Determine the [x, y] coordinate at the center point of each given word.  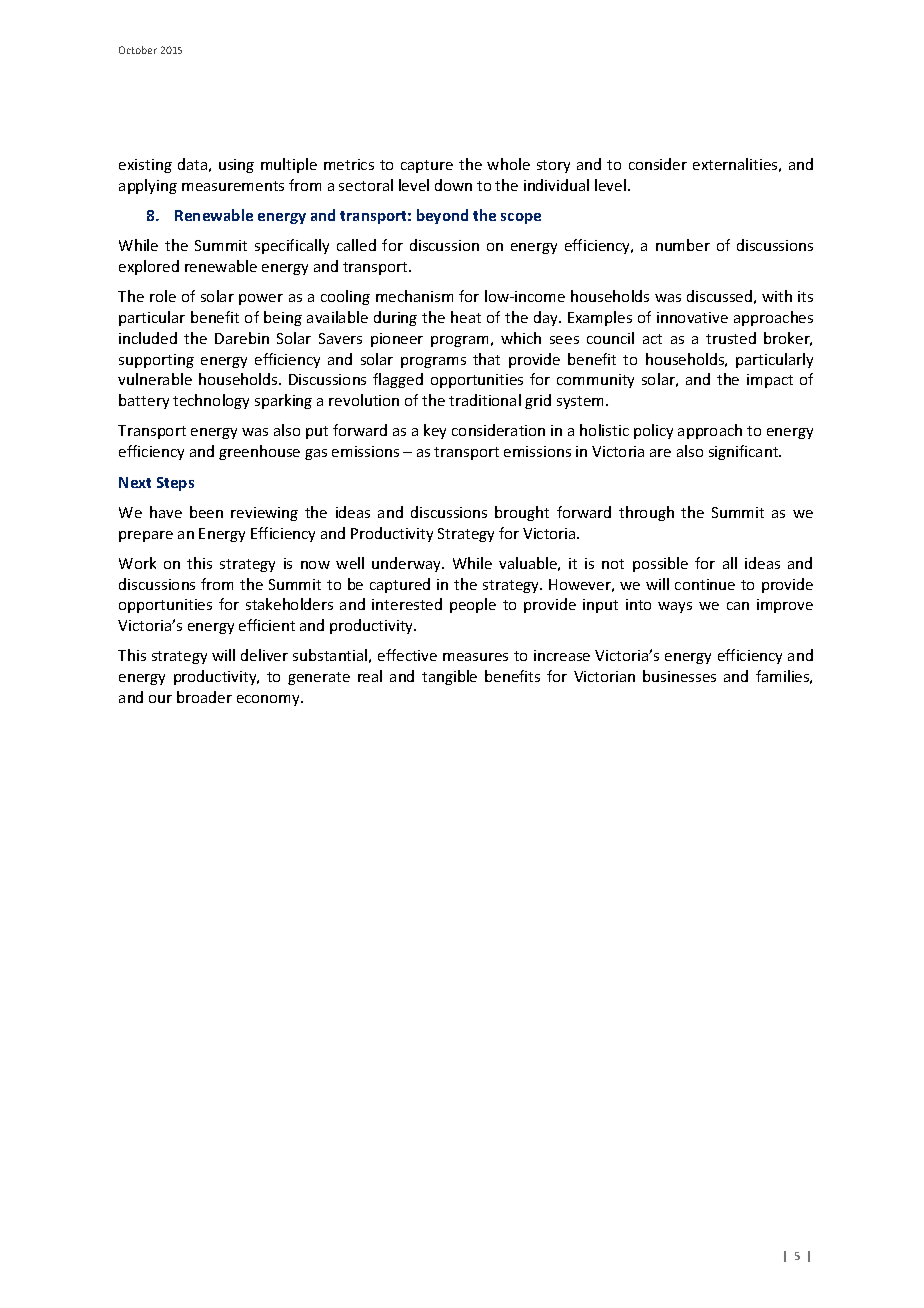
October [138, 50]
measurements [233, 186]
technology [211, 401]
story [553, 166]
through [646, 513]
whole [508, 164]
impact [770, 381]
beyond [442, 216]
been [206, 512]
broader [204, 697]
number [683, 245]
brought [522, 513]
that [486, 359]
